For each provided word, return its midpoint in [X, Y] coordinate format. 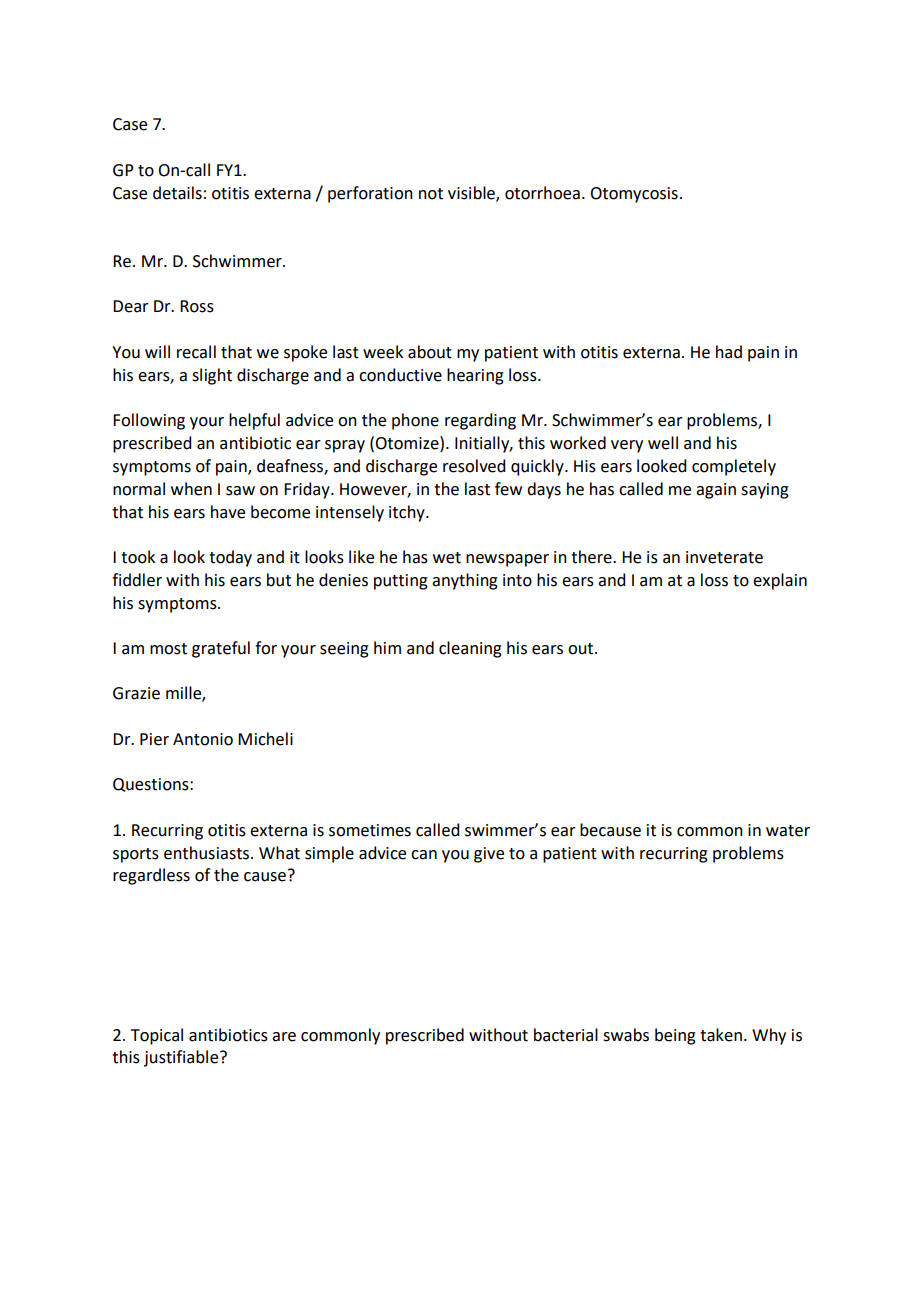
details [177, 193]
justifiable [182, 1058]
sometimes [370, 830]
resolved [474, 466]
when [191, 489]
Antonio [203, 739]
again [716, 491]
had [729, 352]
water [788, 831]
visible [472, 193]
